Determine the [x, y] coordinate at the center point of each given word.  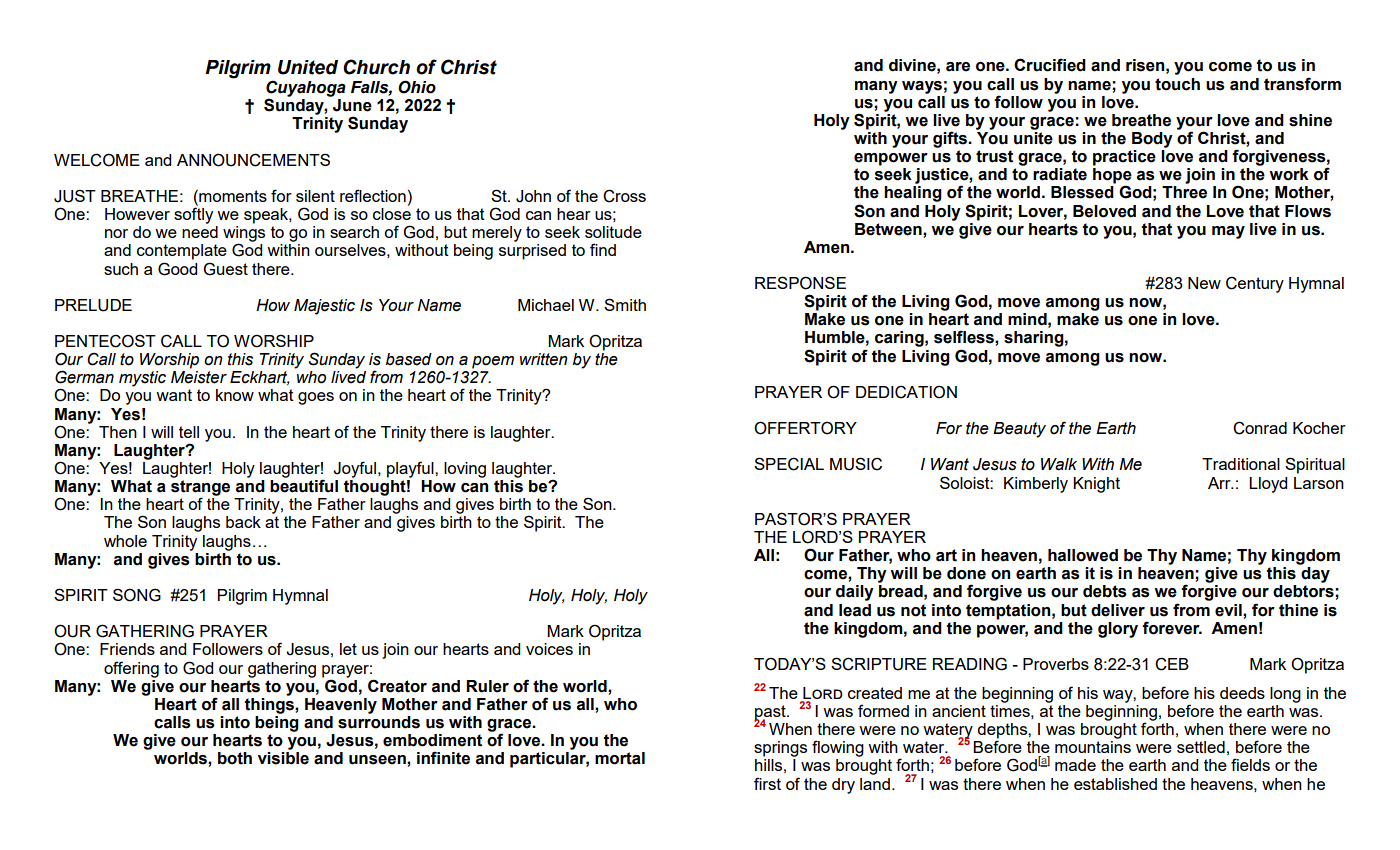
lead [855, 610]
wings [244, 235]
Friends [127, 649]
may [1228, 232]
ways [922, 87]
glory [1118, 630]
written [544, 359]
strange [200, 489]
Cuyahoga [306, 89]
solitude [613, 232]
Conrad [1260, 428]
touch [1177, 84]
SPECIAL [789, 464]
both [235, 758]
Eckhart [259, 378]
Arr [1220, 483]
